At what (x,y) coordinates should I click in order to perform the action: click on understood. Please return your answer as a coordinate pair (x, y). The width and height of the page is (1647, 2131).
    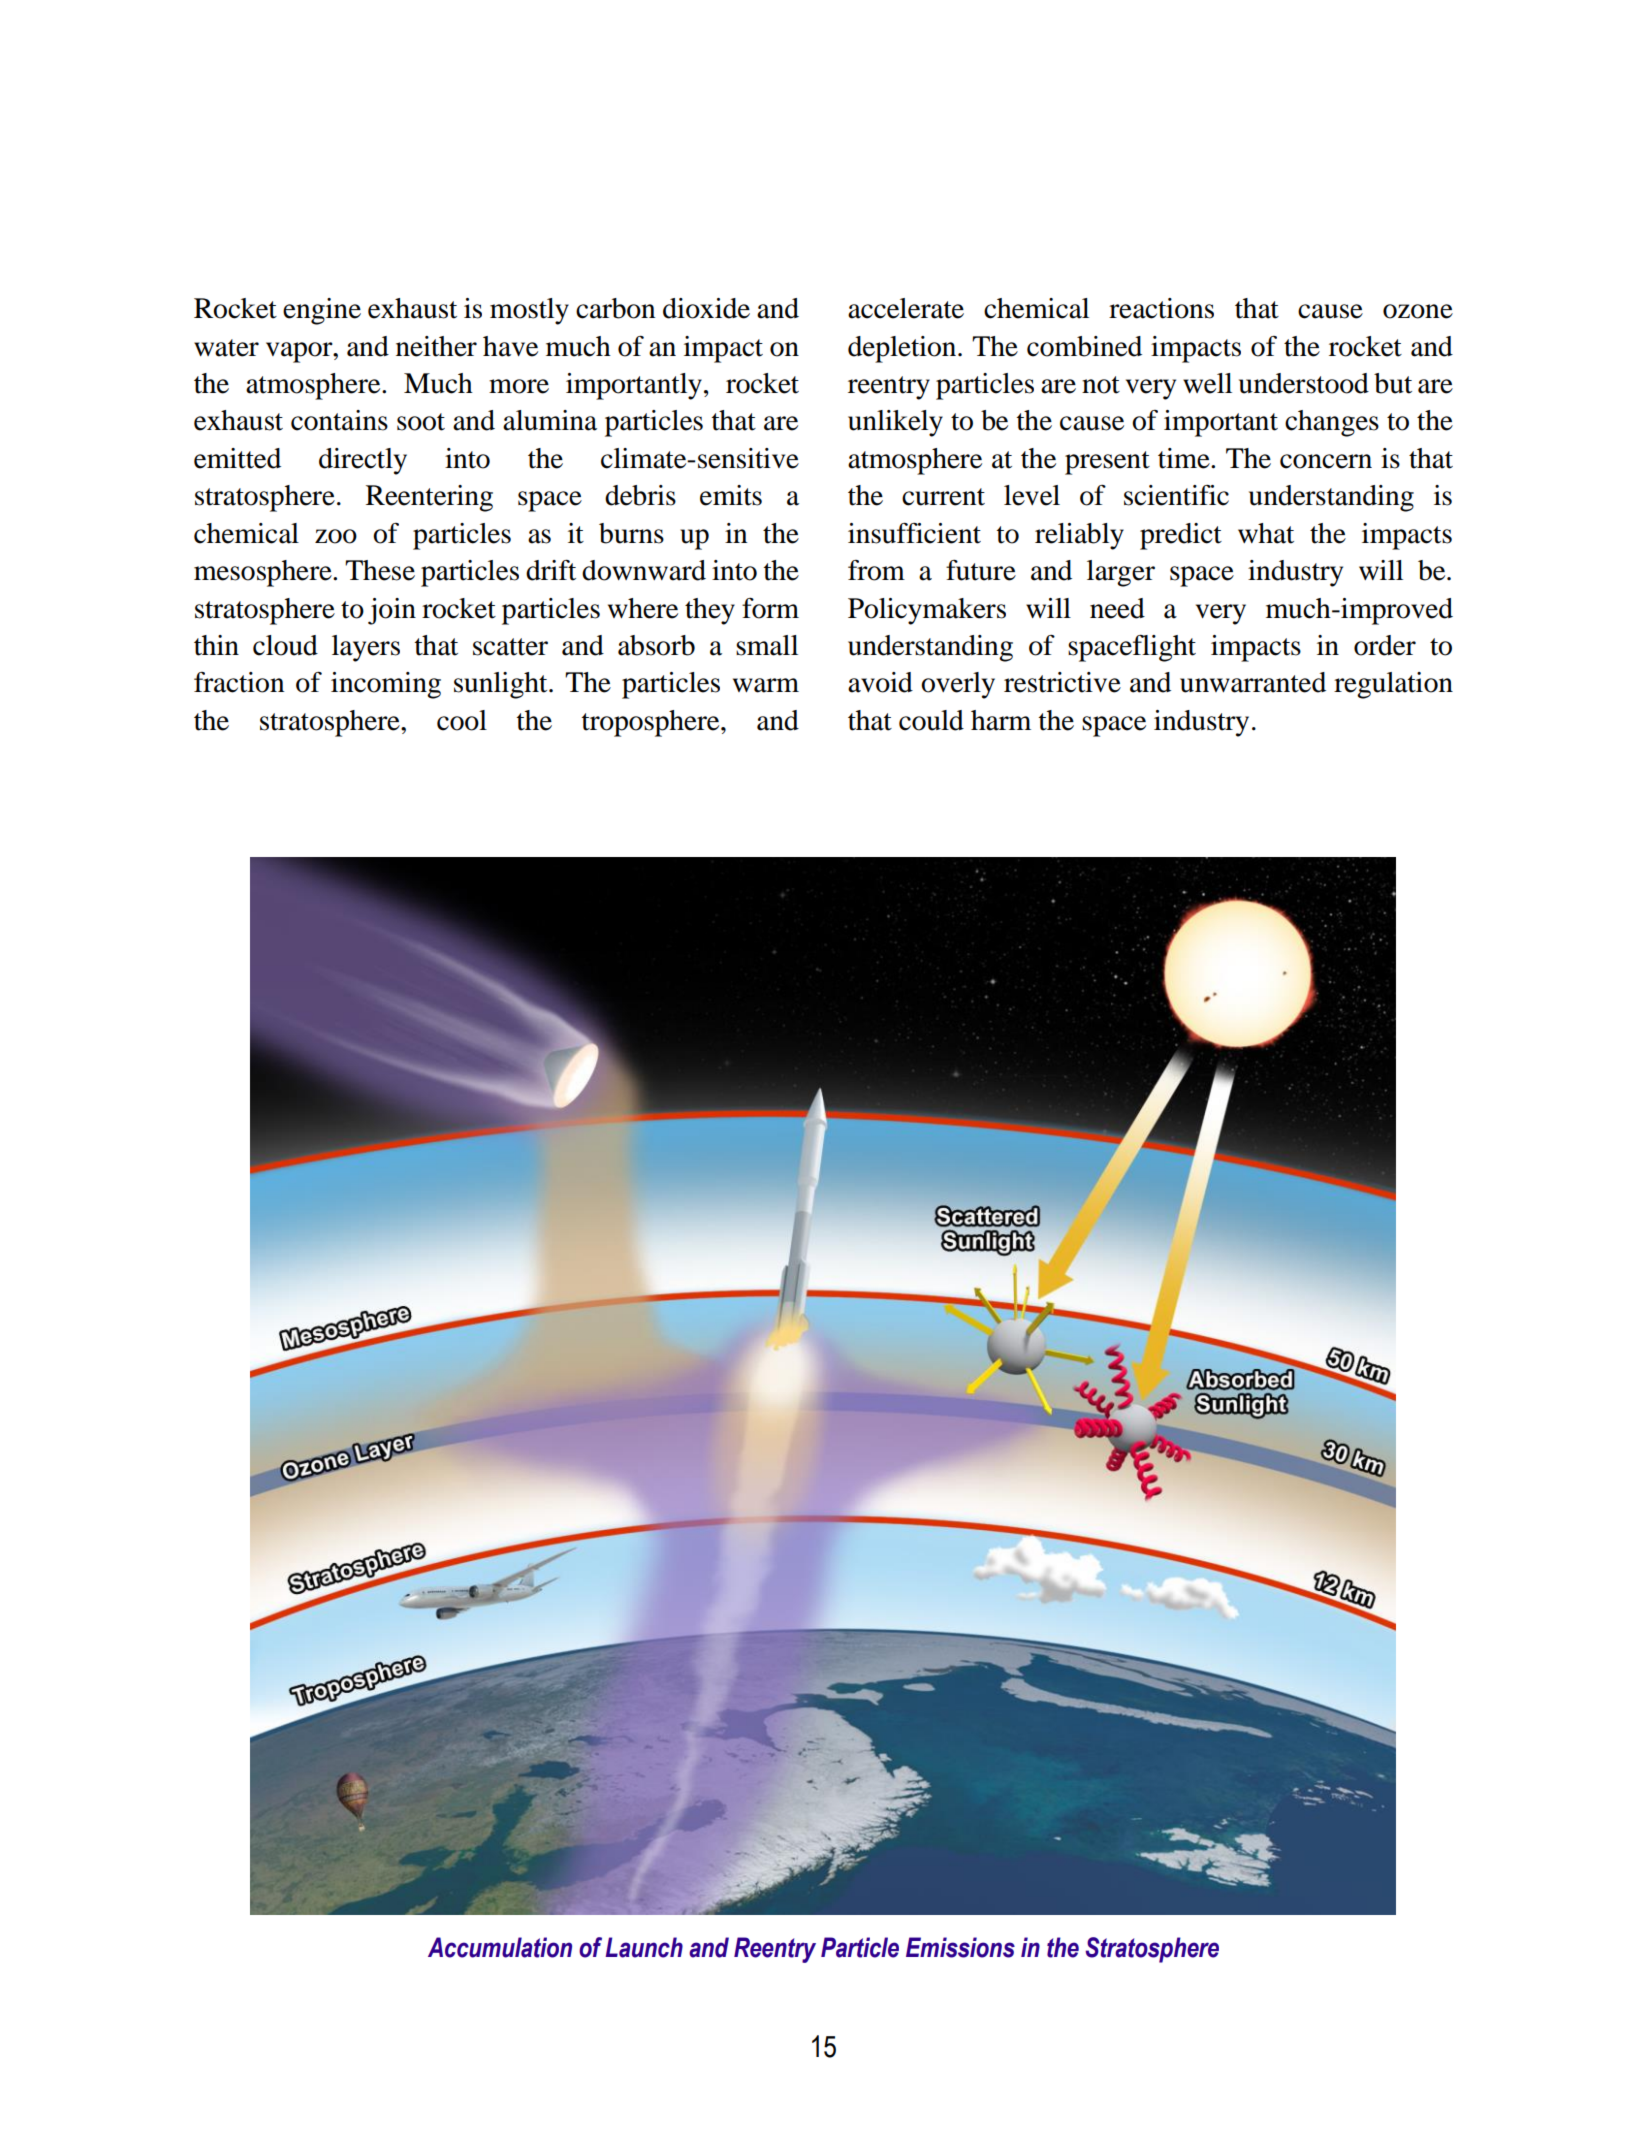
    Looking at the image, I should click on (1304, 383).
